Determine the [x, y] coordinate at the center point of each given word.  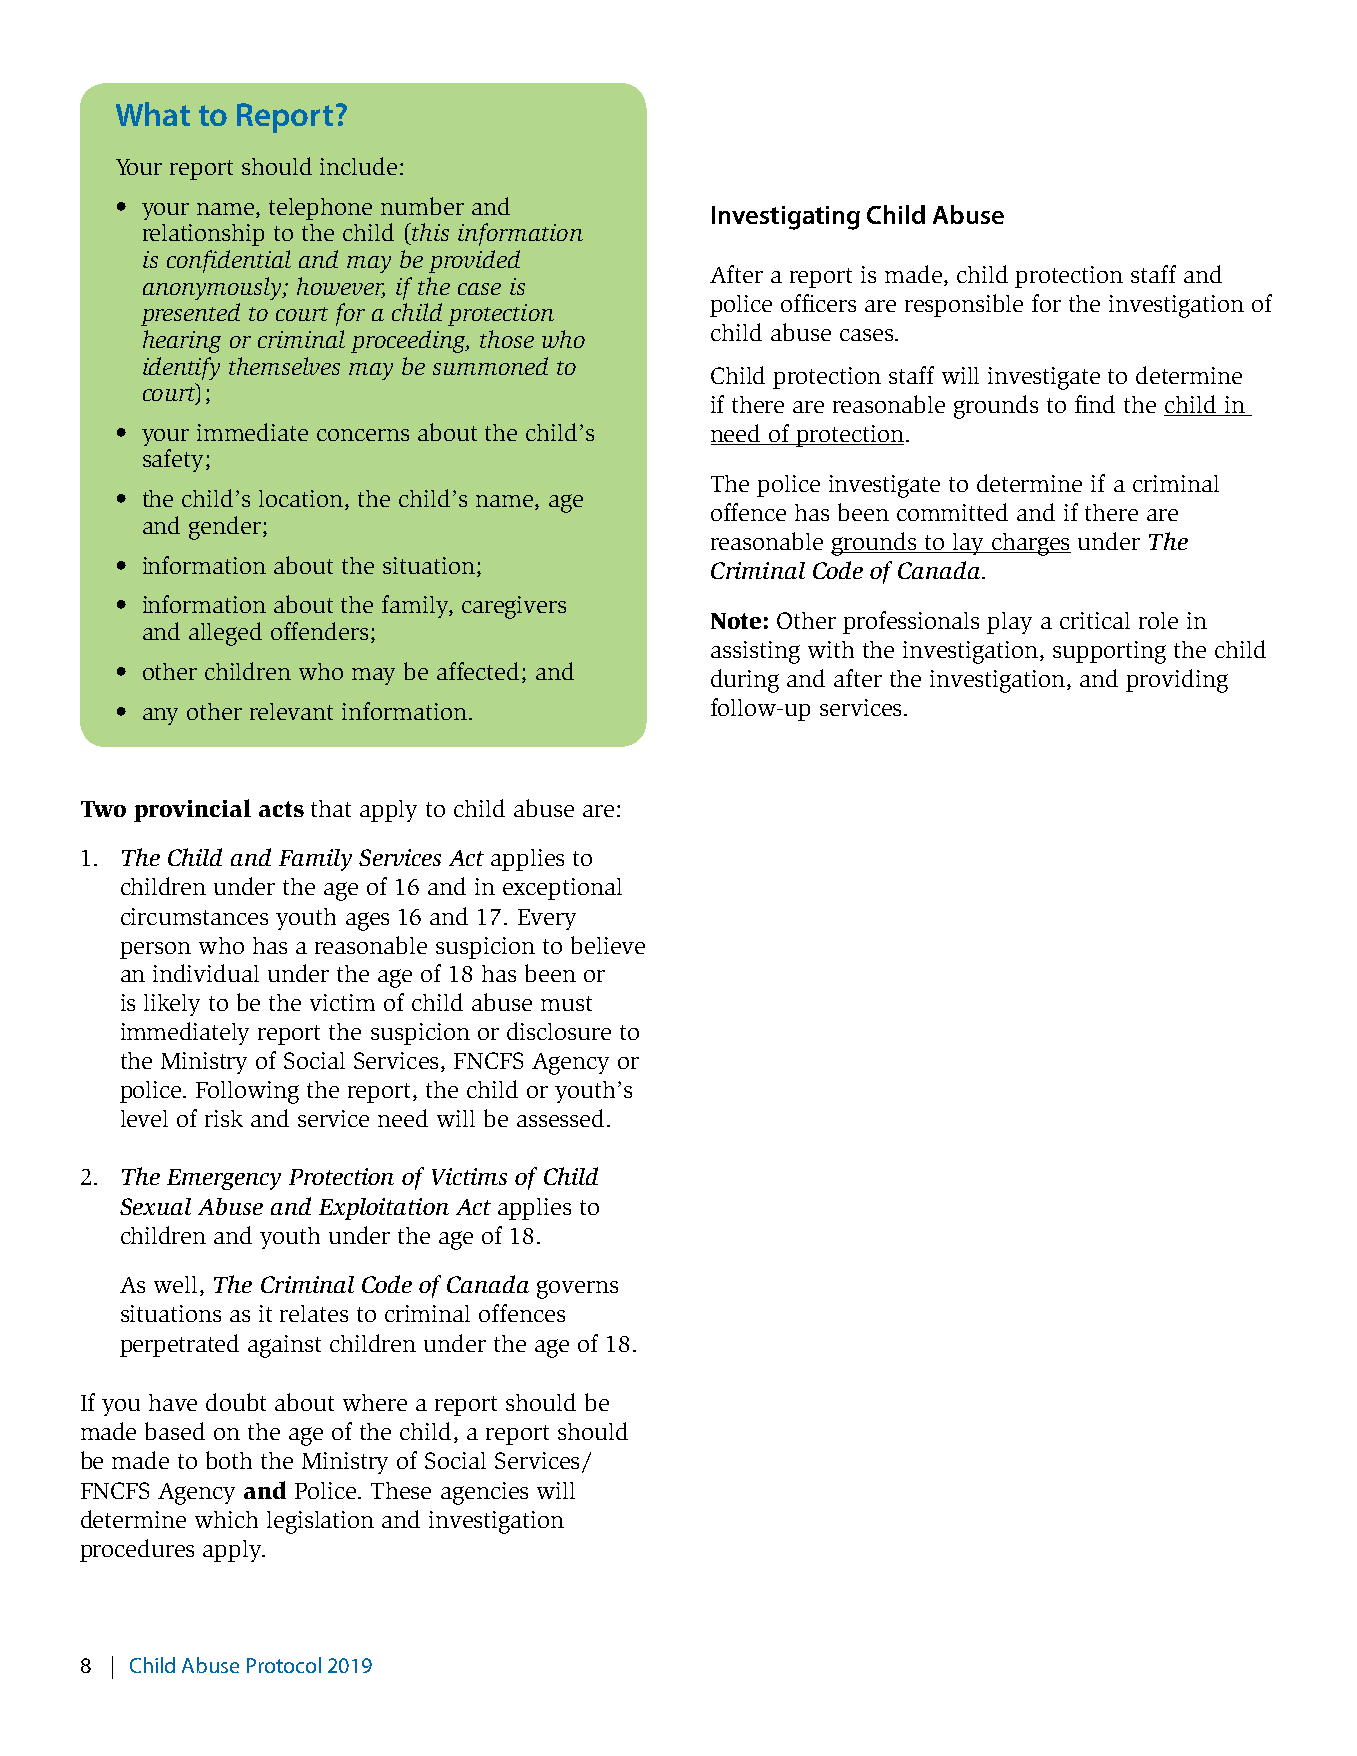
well [175, 1284]
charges [1030, 544]
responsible [964, 305]
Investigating [786, 218]
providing [1177, 681]
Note [736, 621]
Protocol [284, 1665]
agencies [484, 1493]
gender [225, 528]
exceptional [562, 889]
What [153, 114]
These [401, 1490]
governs [577, 1289]
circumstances [194, 916]
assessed [560, 1118]
